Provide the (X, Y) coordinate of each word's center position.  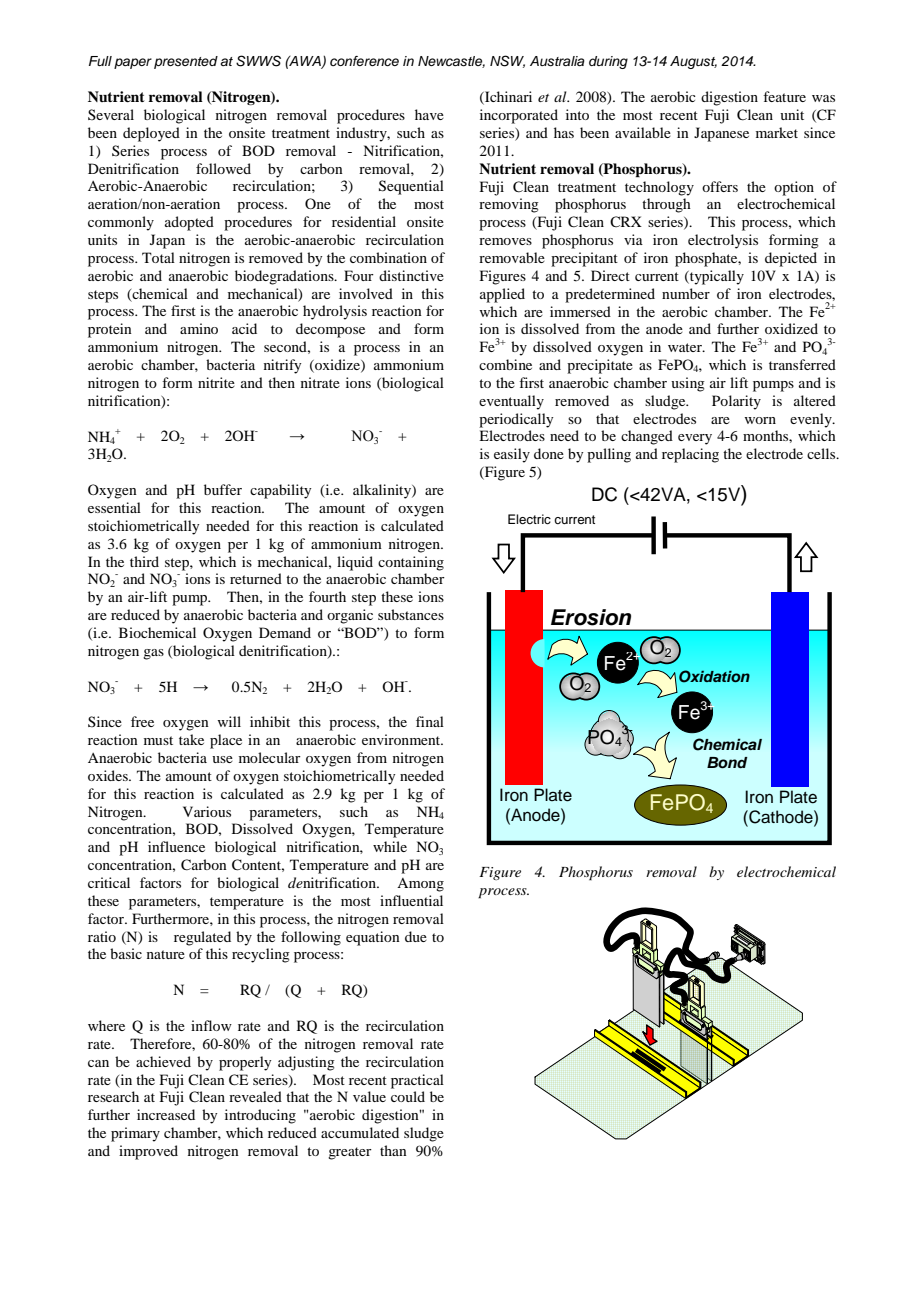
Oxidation (714, 676)
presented (186, 62)
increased (166, 1114)
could (408, 1096)
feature (784, 96)
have (429, 114)
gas (153, 654)
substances (411, 614)
